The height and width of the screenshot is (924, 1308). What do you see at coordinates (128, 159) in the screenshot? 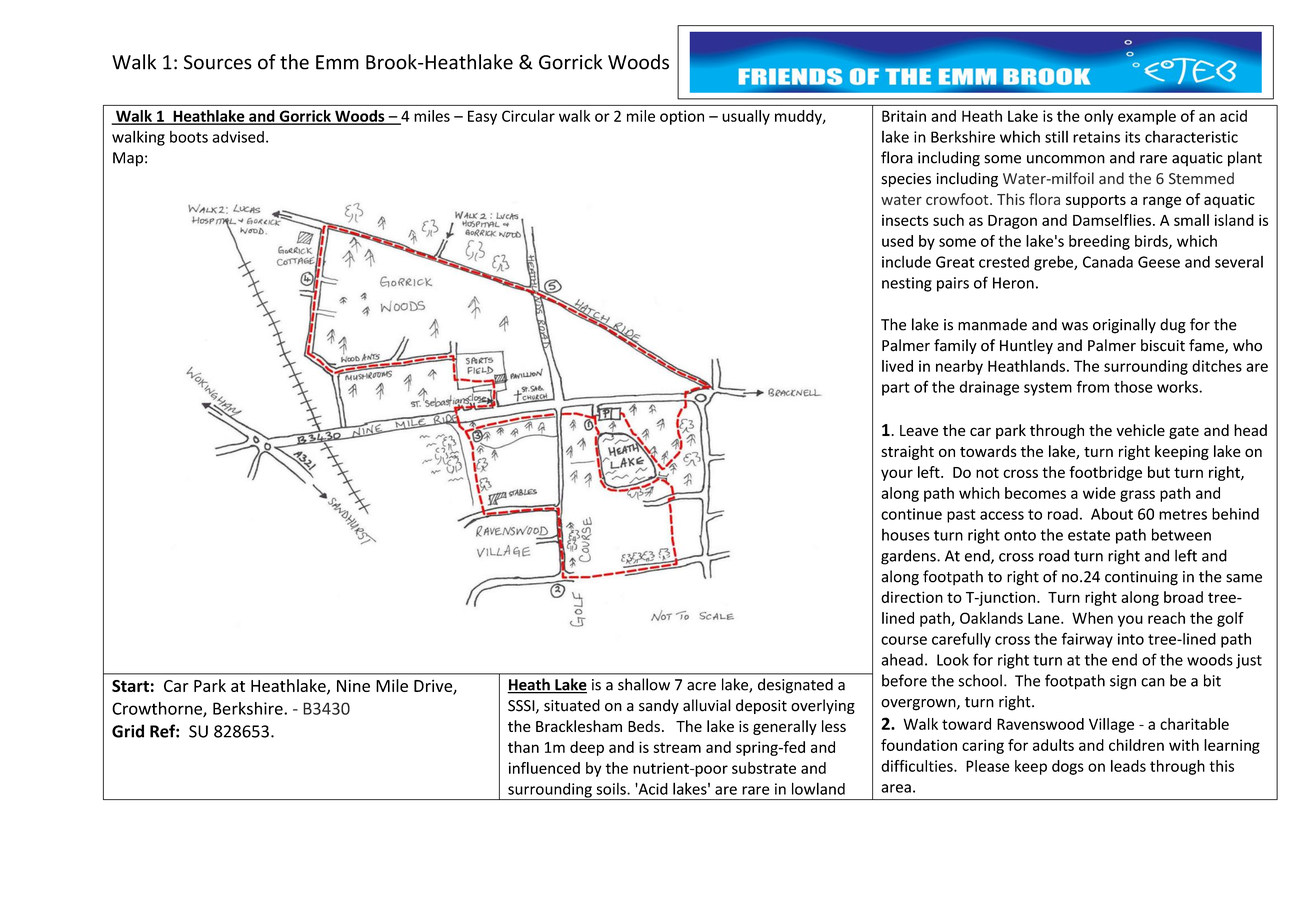
I see `Map` at bounding box center [128, 159].
